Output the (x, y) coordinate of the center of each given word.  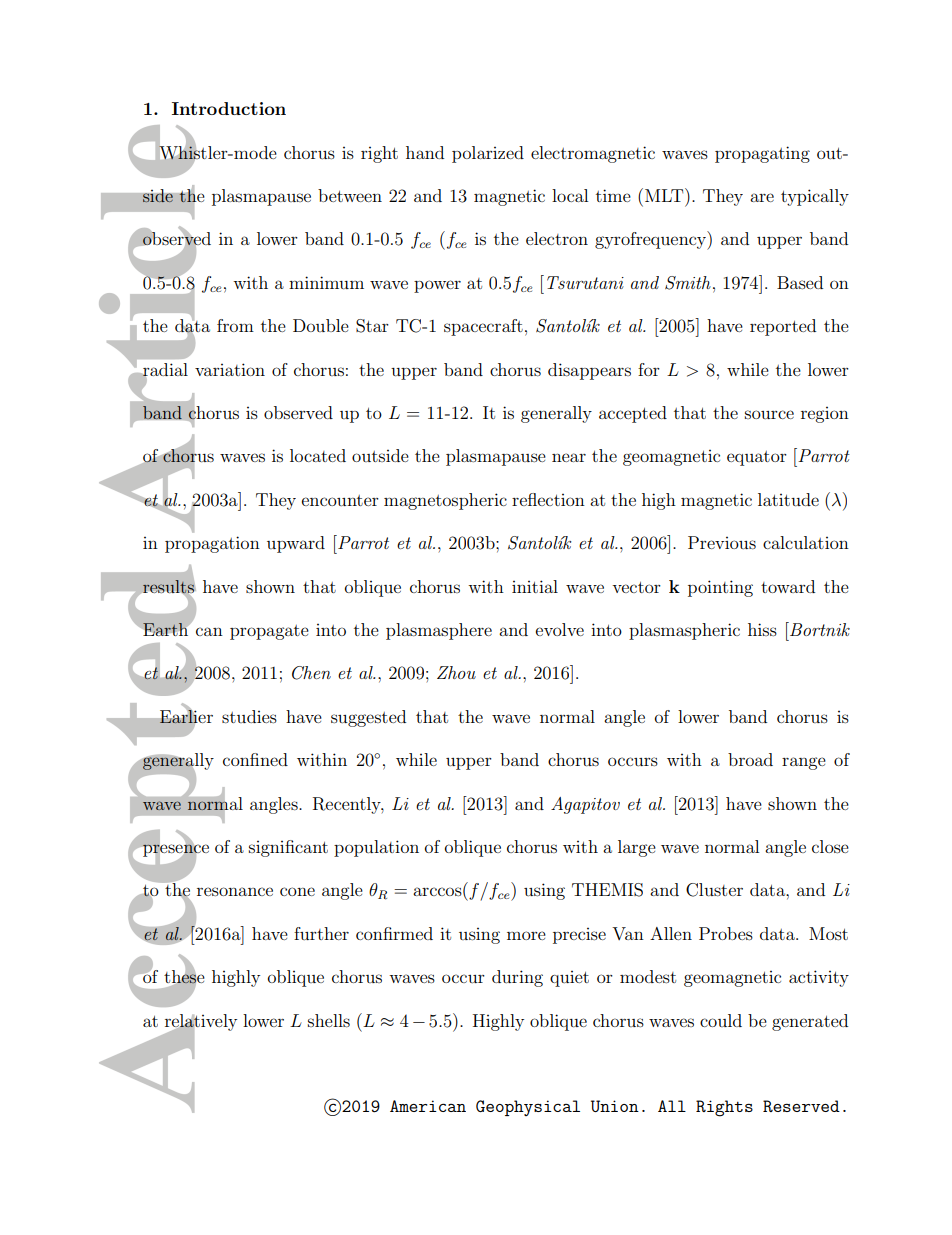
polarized (488, 154)
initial (535, 586)
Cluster (714, 890)
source (769, 414)
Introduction (229, 108)
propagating (762, 154)
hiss (762, 629)
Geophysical (528, 1108)
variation (230, 369)
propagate (269, 632)
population (376, 848)
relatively (201, 1023)
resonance (235, 891)
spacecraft (483, 327)
